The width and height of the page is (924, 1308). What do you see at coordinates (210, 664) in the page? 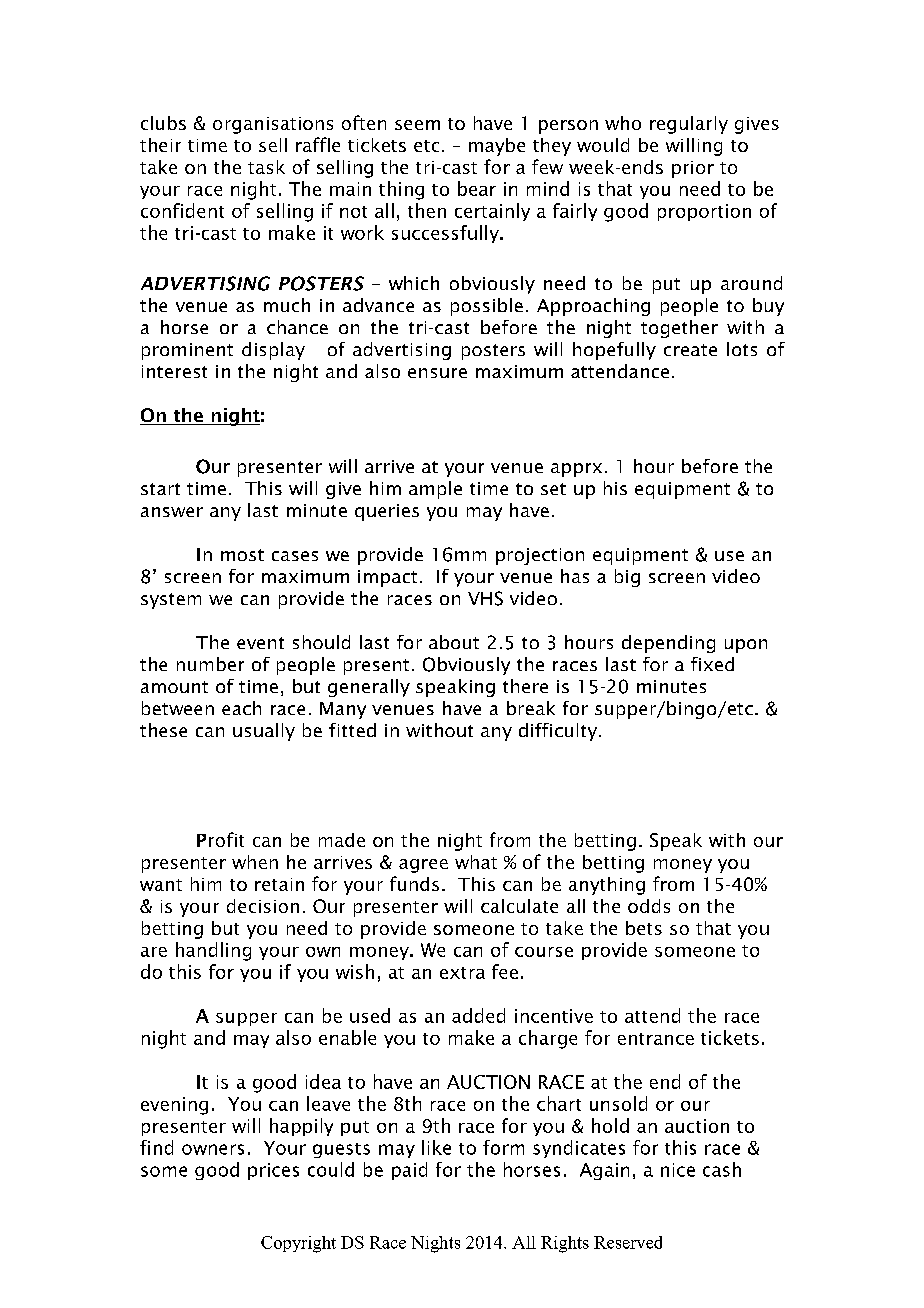
I see `number` at bounding box center [210, 664].
